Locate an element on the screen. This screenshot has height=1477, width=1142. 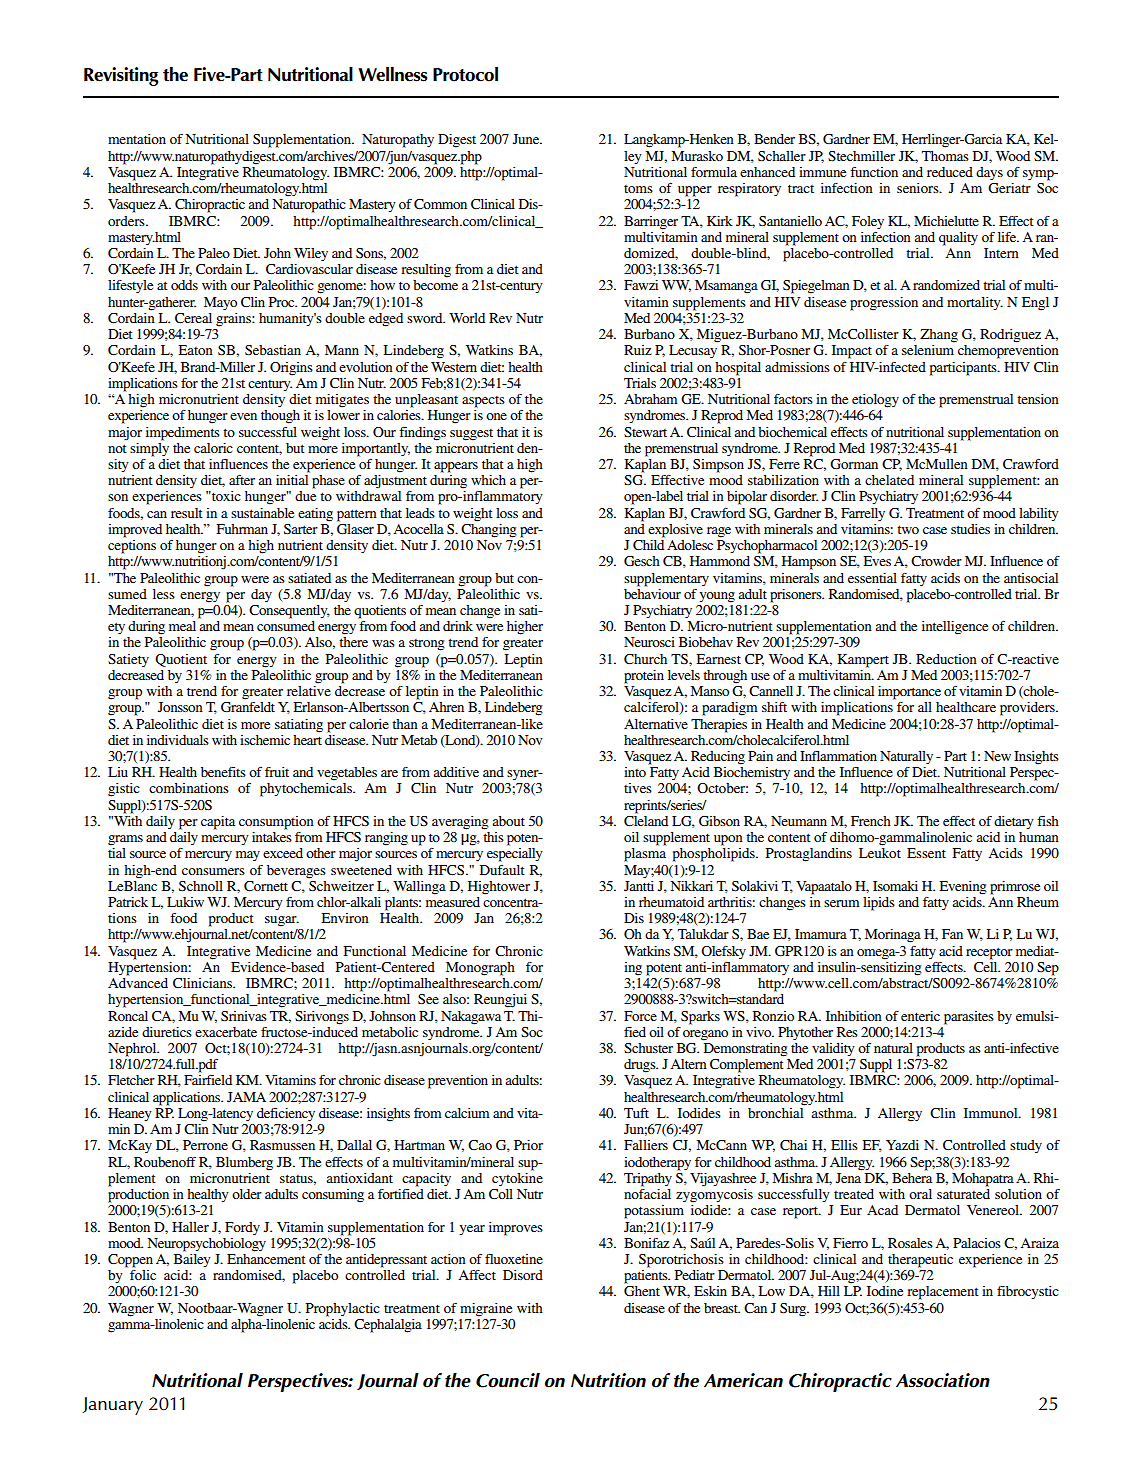
Yazdi is located at coordinates (902, 1145).
